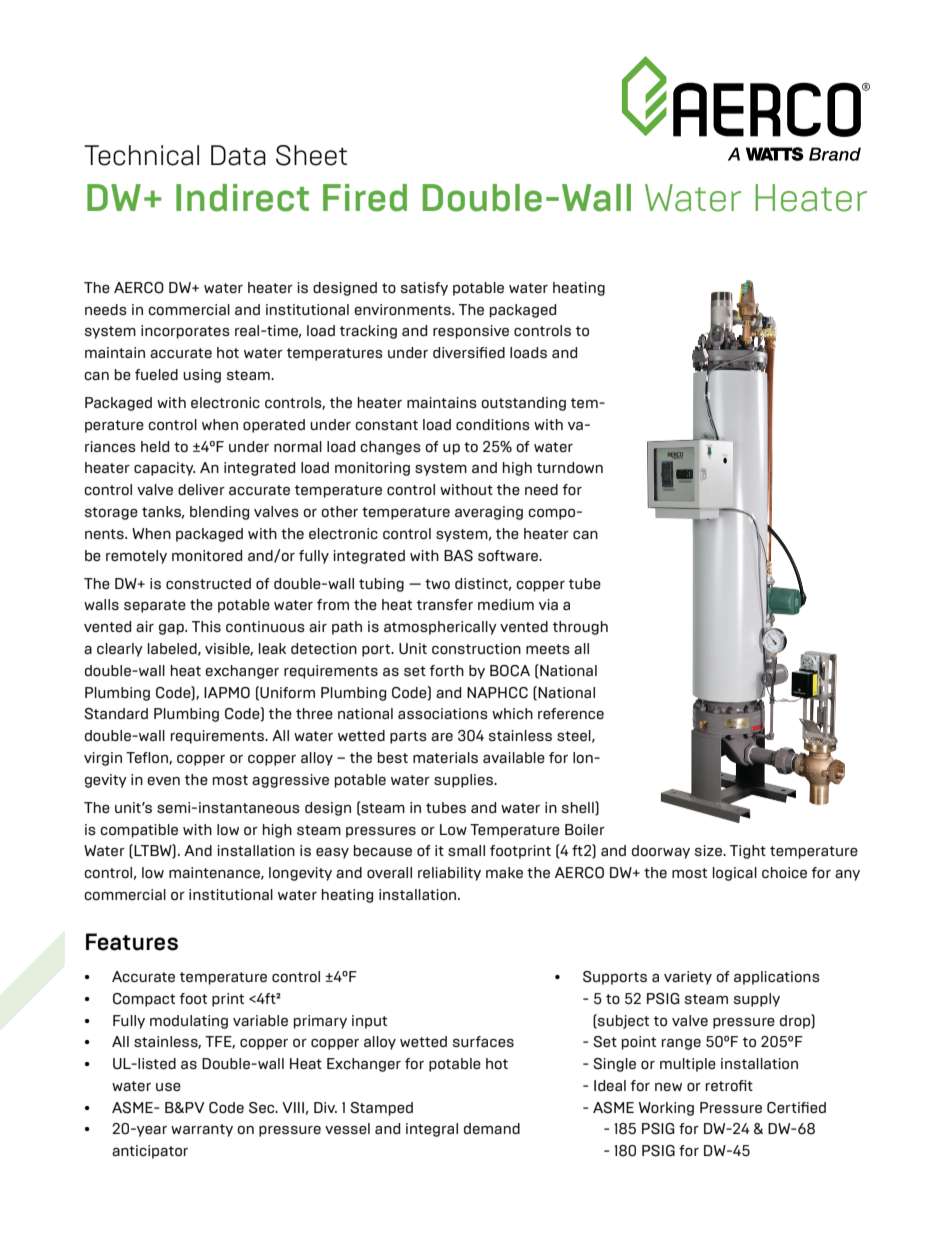  I want to click on demand, so click(492, 1128).
